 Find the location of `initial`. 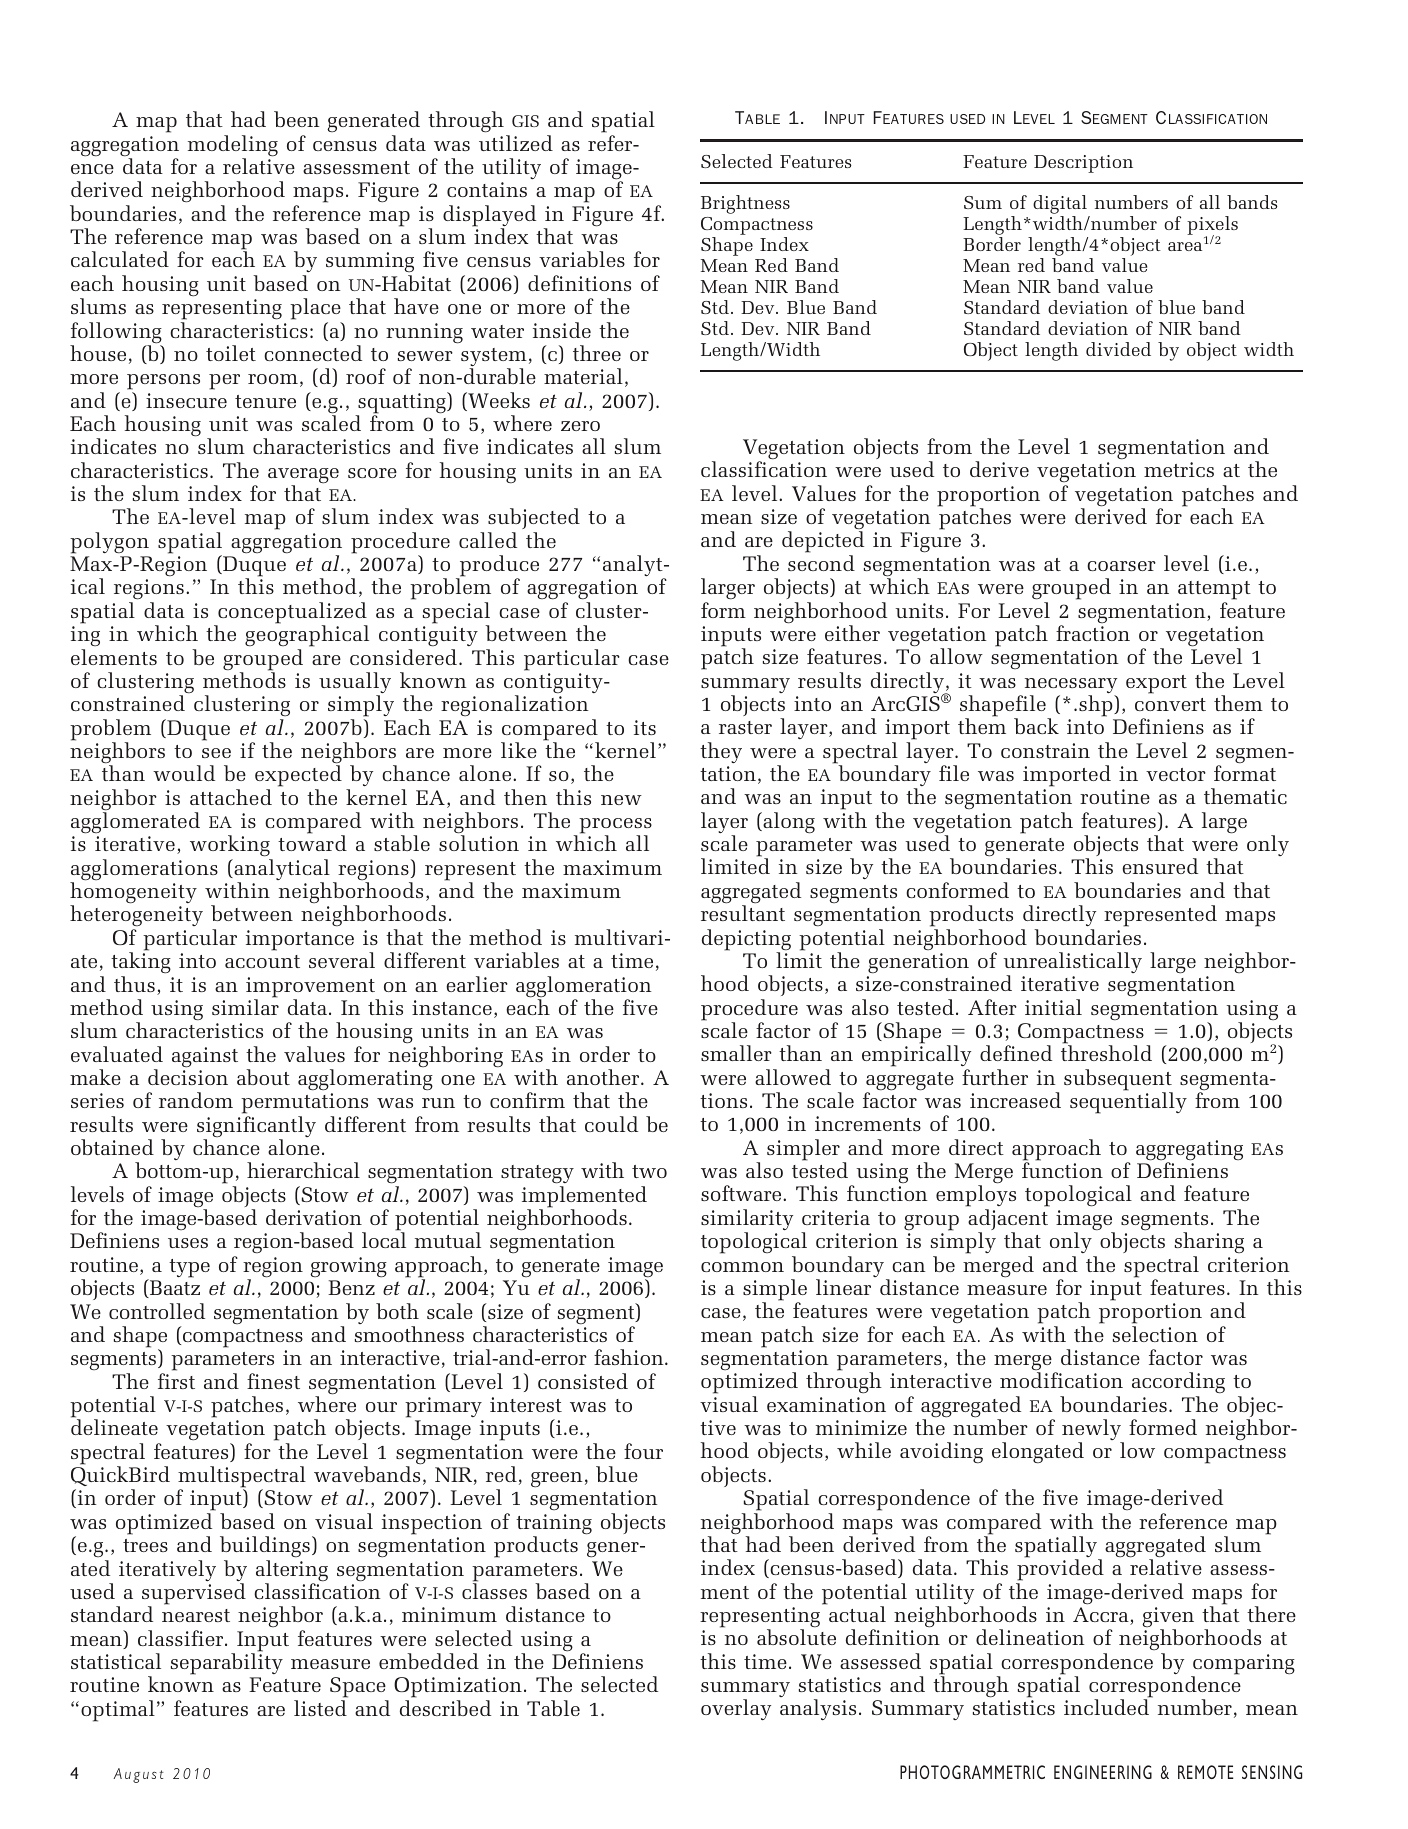

initial is located at coordinates (1053, 1007).
